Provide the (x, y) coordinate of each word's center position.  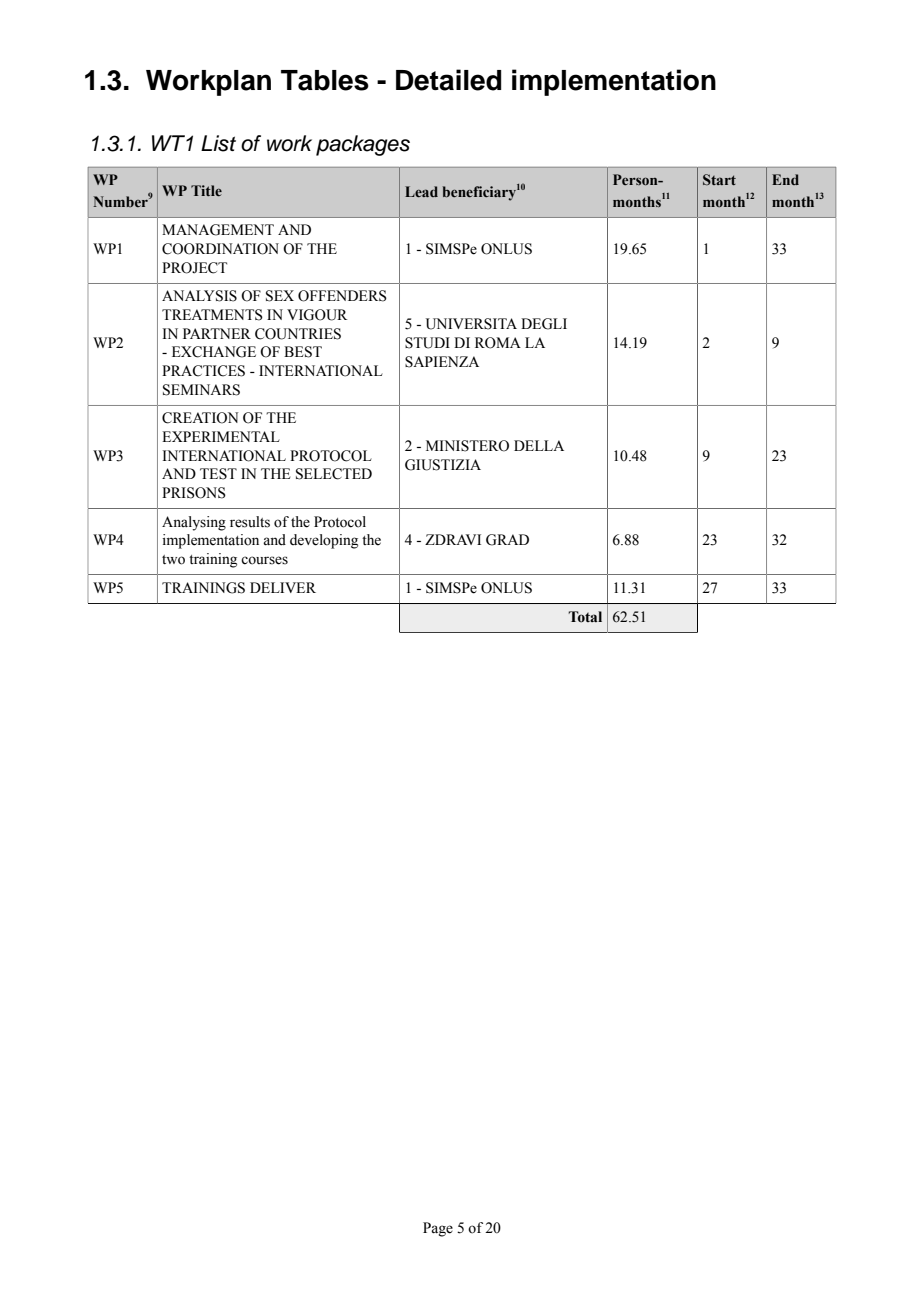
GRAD (507, 540)
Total (585, 617)
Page (438, 1229)
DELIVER (283, 587)
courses (264, 560)
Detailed (448, 80)
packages (363, 145)
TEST (218, 474)
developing (324, 541)
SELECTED (334, 474)
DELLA (539, 445)
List (218, 143)
